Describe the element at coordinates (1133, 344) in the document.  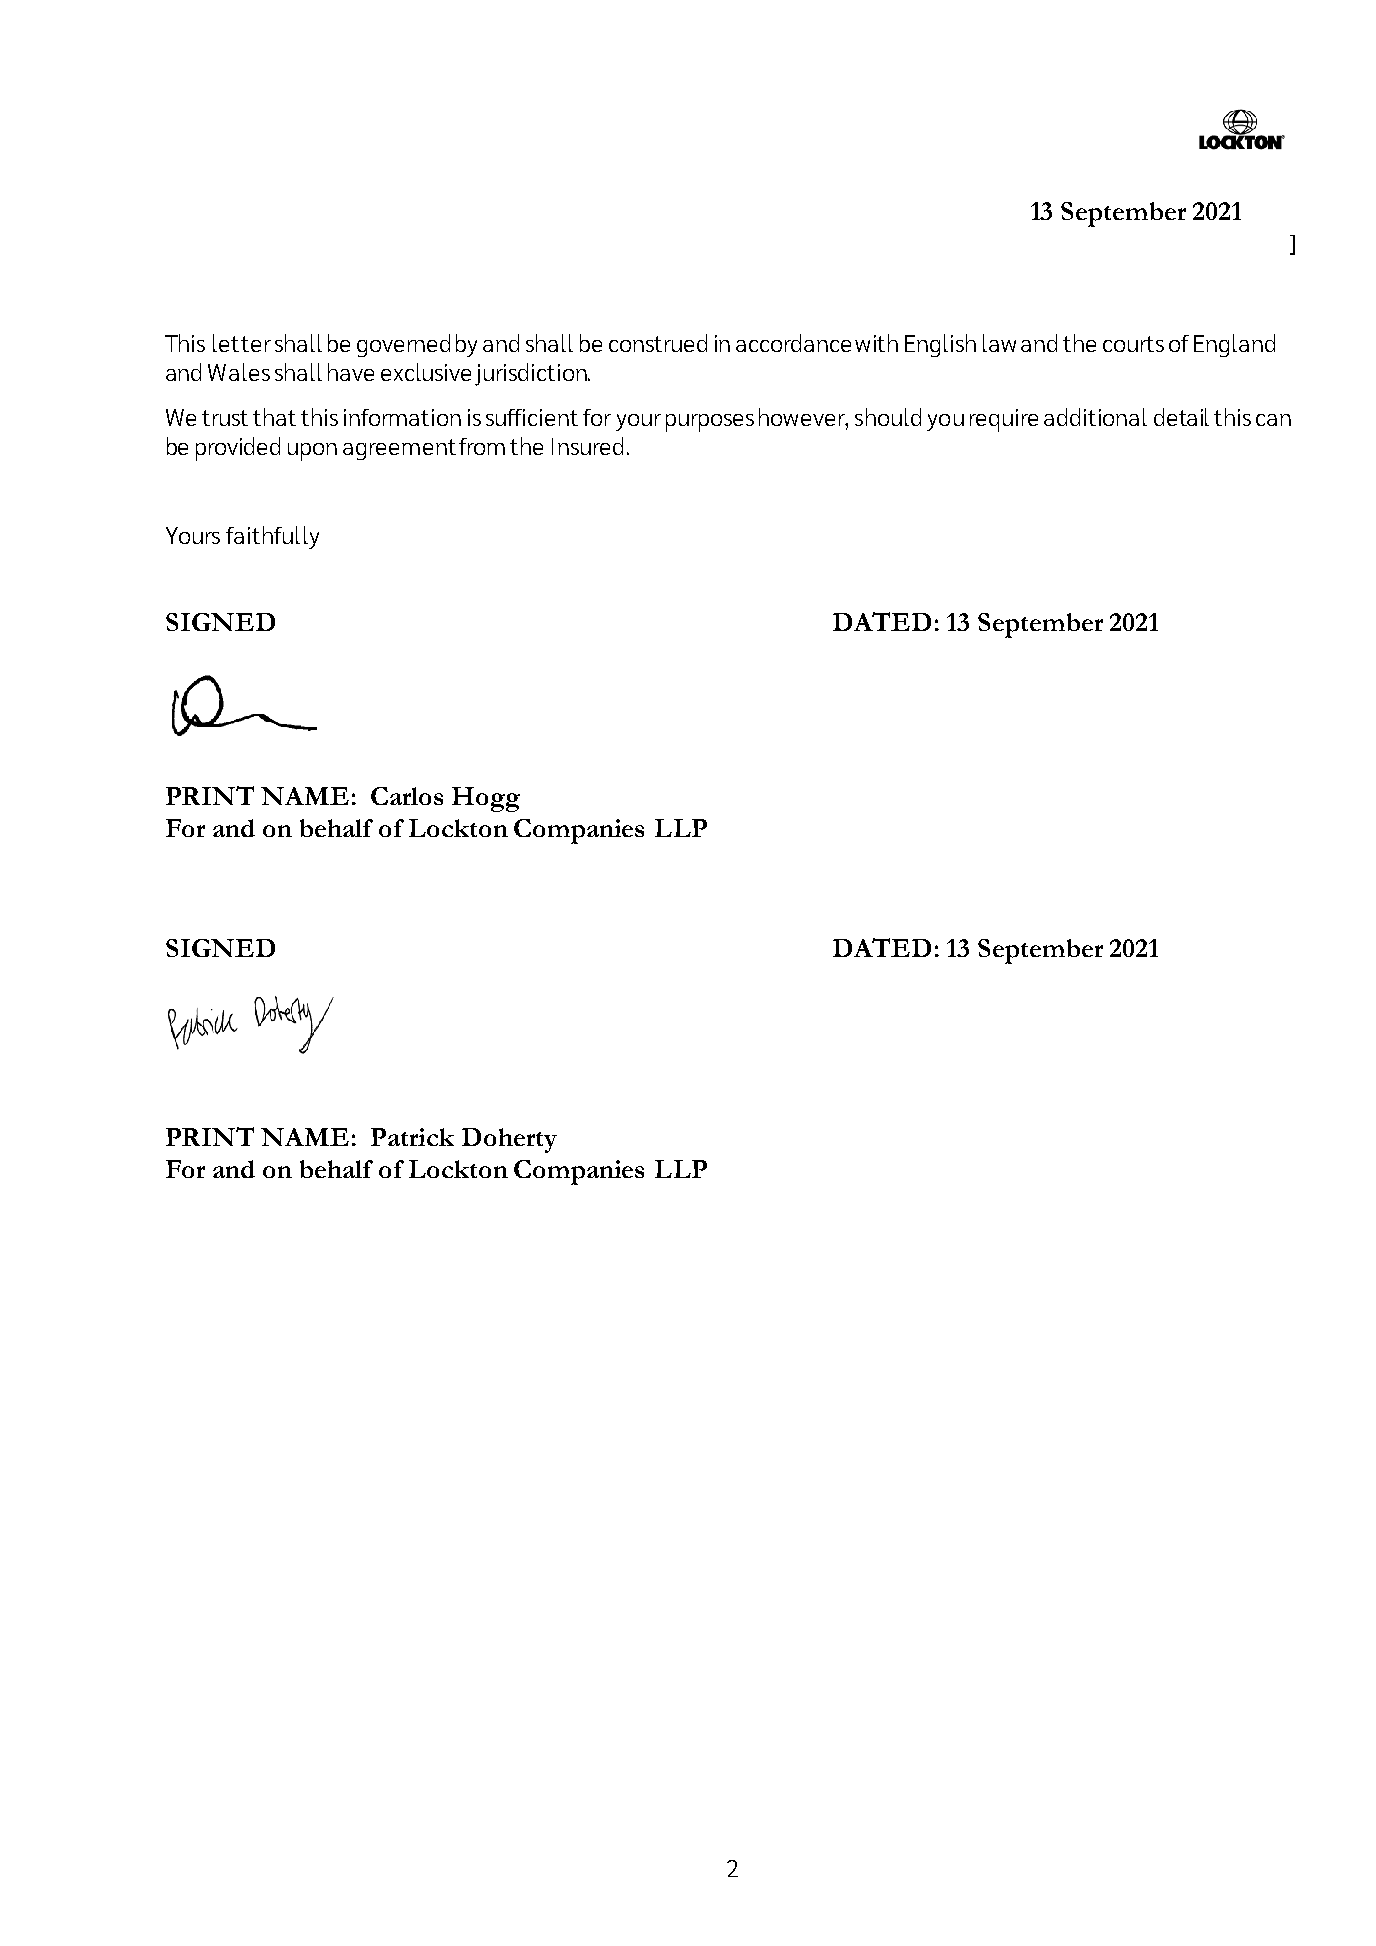
I see `courts` at that location.
